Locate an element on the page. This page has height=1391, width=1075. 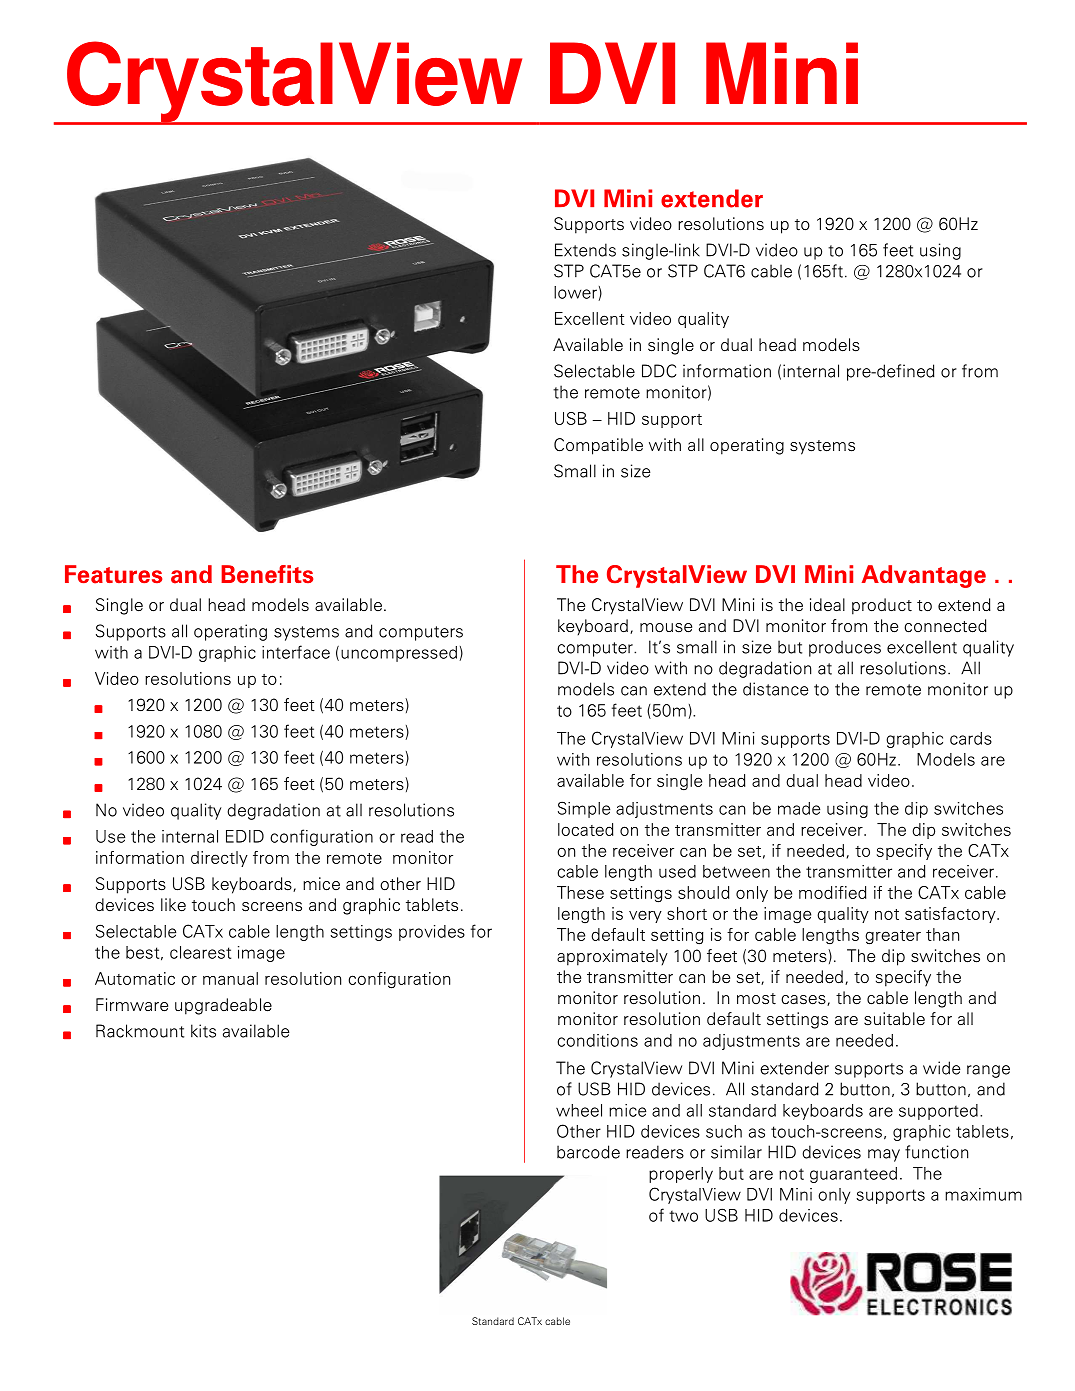
greater is located at coordinates (893, 937).
